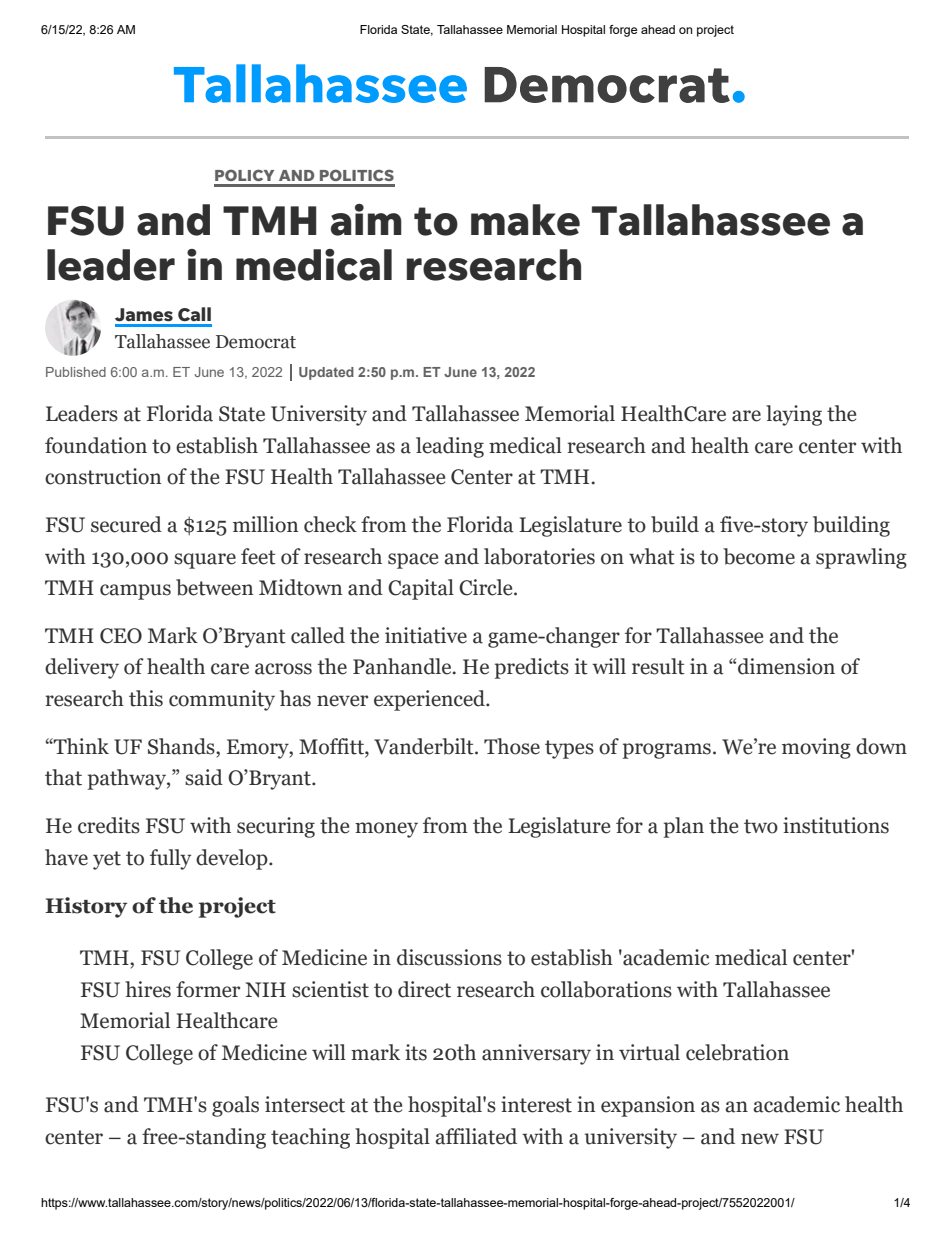 This screenshot has height=1233, width=952. What do you see at coordinates (235, 1106) in the screenshot?
I see `goals` at bounding box center [235, 1106].
